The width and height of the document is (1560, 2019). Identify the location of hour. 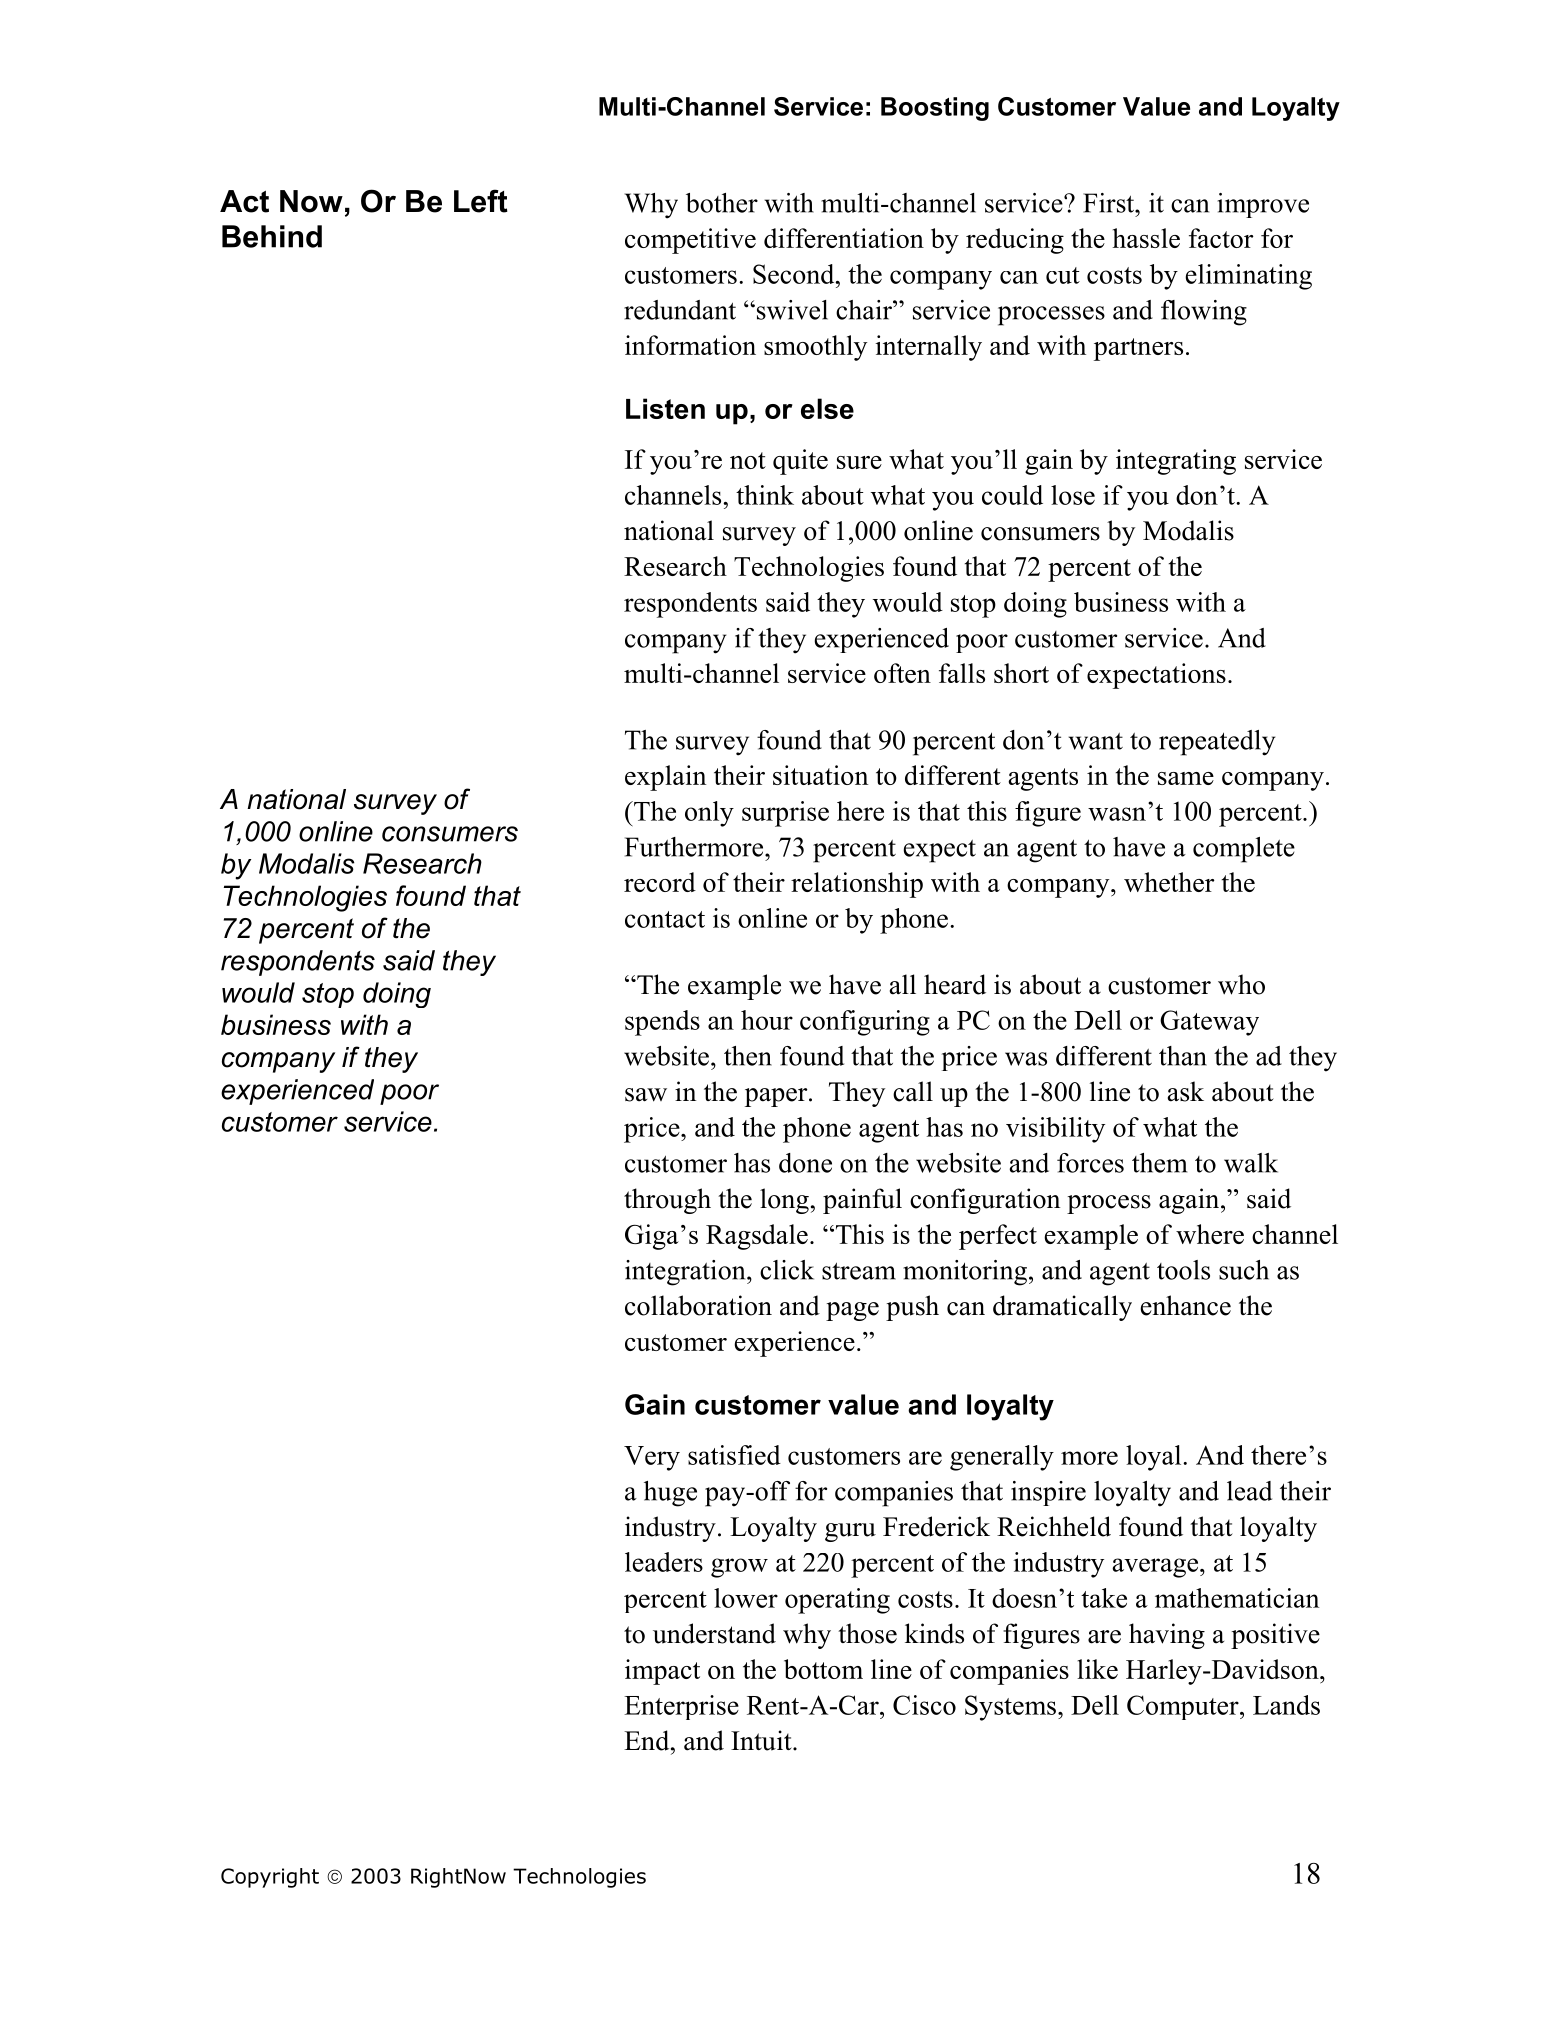
(767, 1020).
